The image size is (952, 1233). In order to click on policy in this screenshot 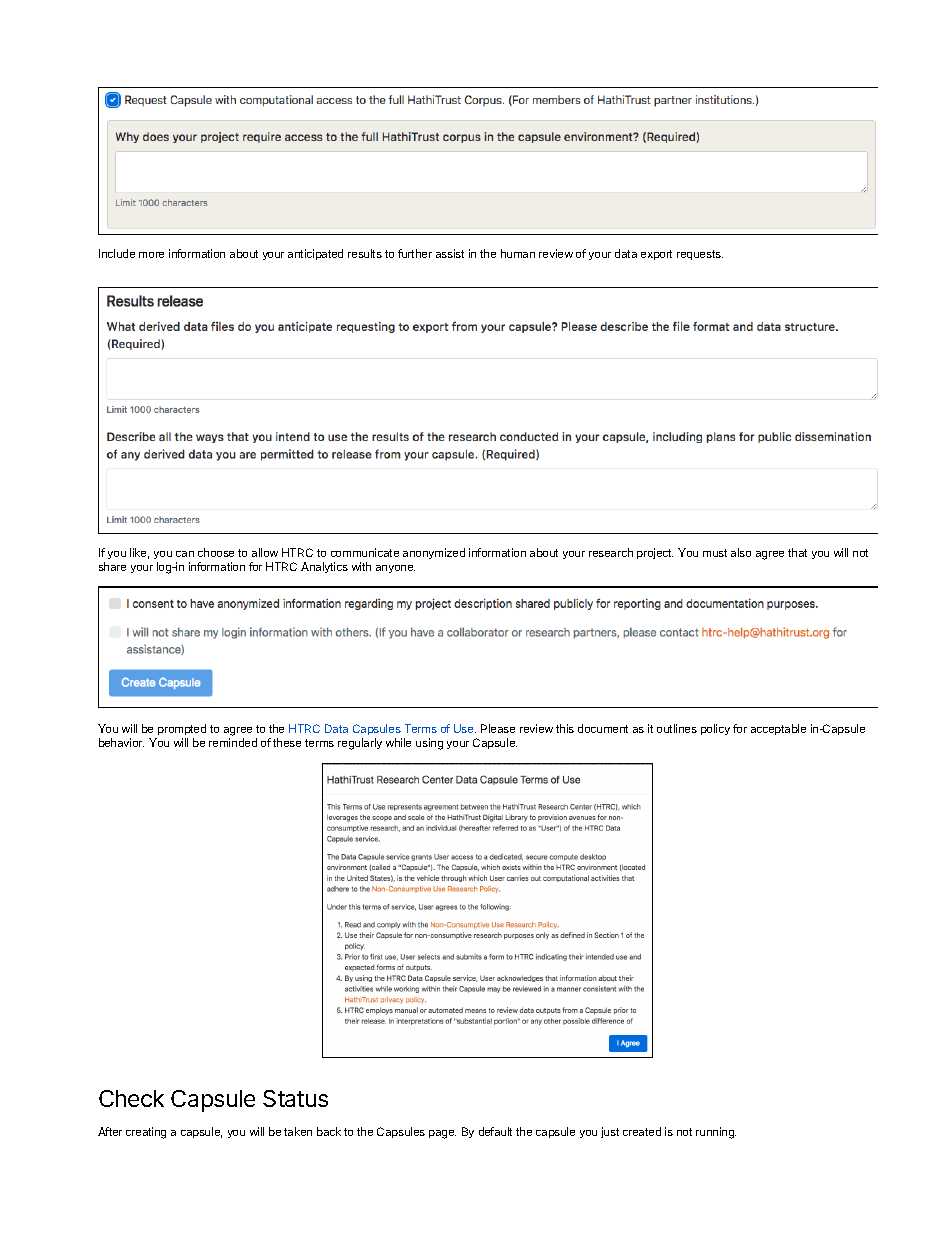, I will do `click(715, 729)`.
